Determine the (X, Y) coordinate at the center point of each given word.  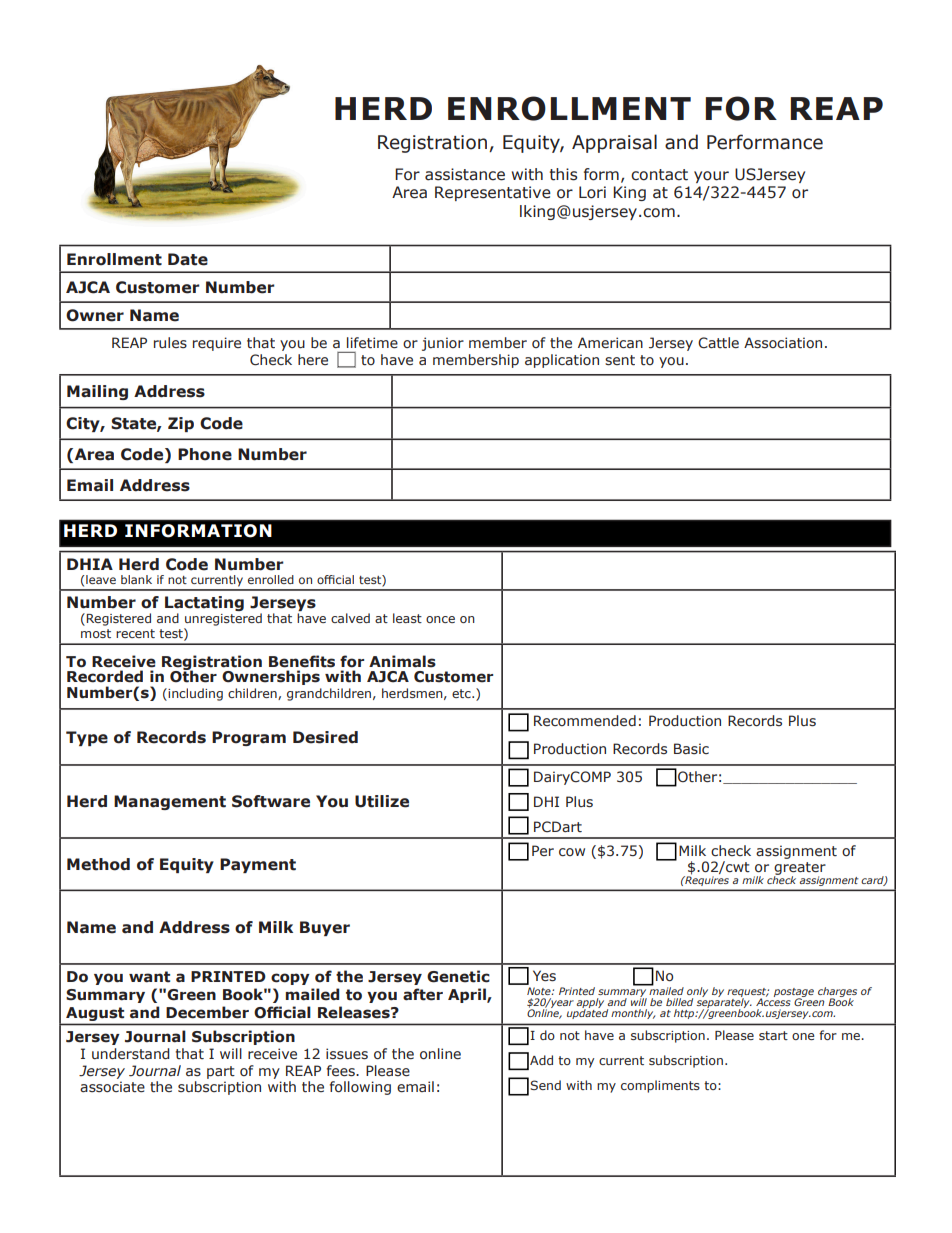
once (440, 619)
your (711, 177)
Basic (691, 748)
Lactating (204, 605)
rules (170, 342)
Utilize (382, 801)
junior (443, 344)
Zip (181, 424)
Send (545, 1085)
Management (170, 802)
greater (800, 869)
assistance (465, 174)
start (773, 1035)
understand (131, 1053)
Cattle (718, 343)
